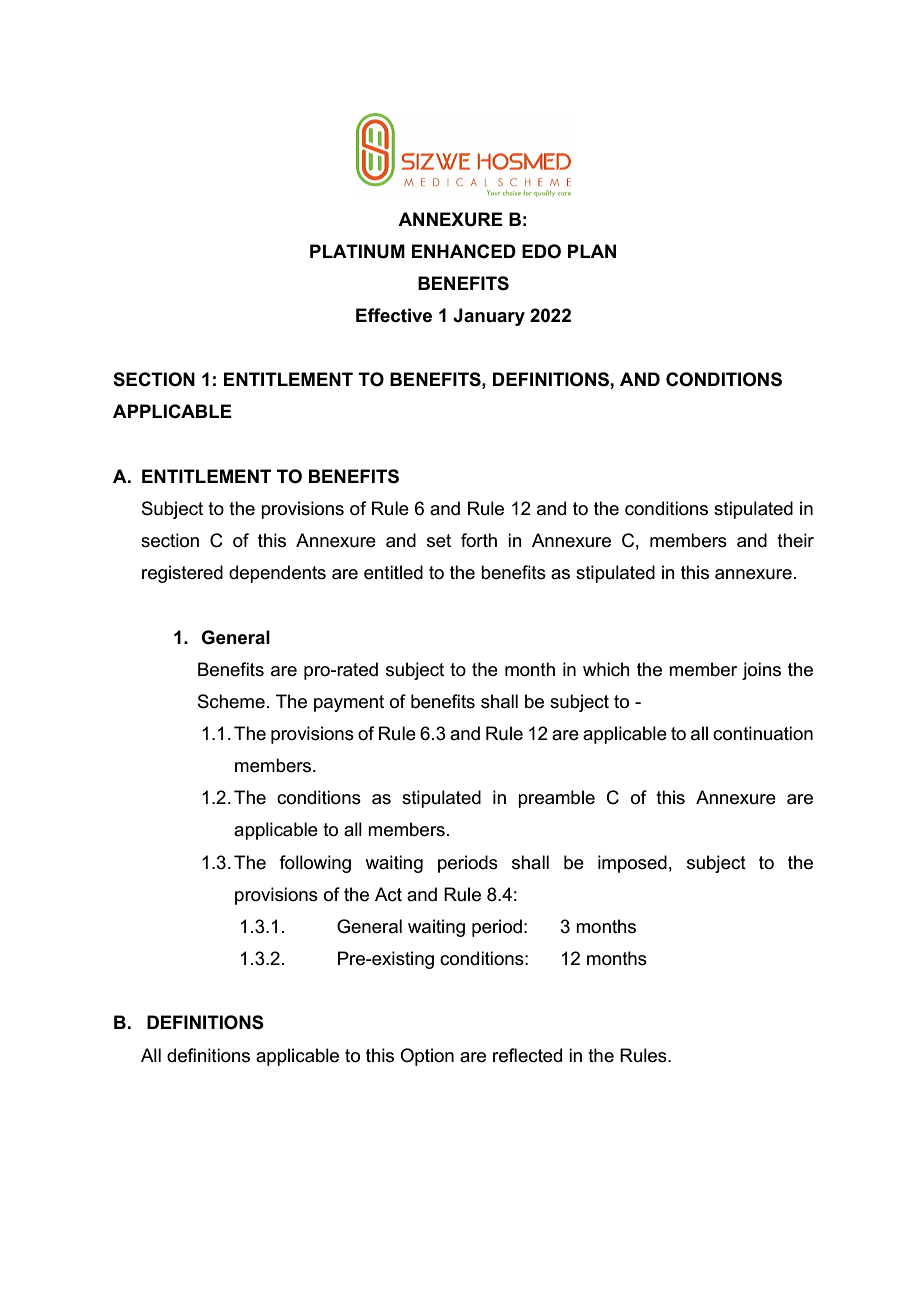 The height and width of the screenshot is (1308, 924). Describe the element at coordinates (357, 251) in the screenshot. I see `PLATINUM` at that location.
